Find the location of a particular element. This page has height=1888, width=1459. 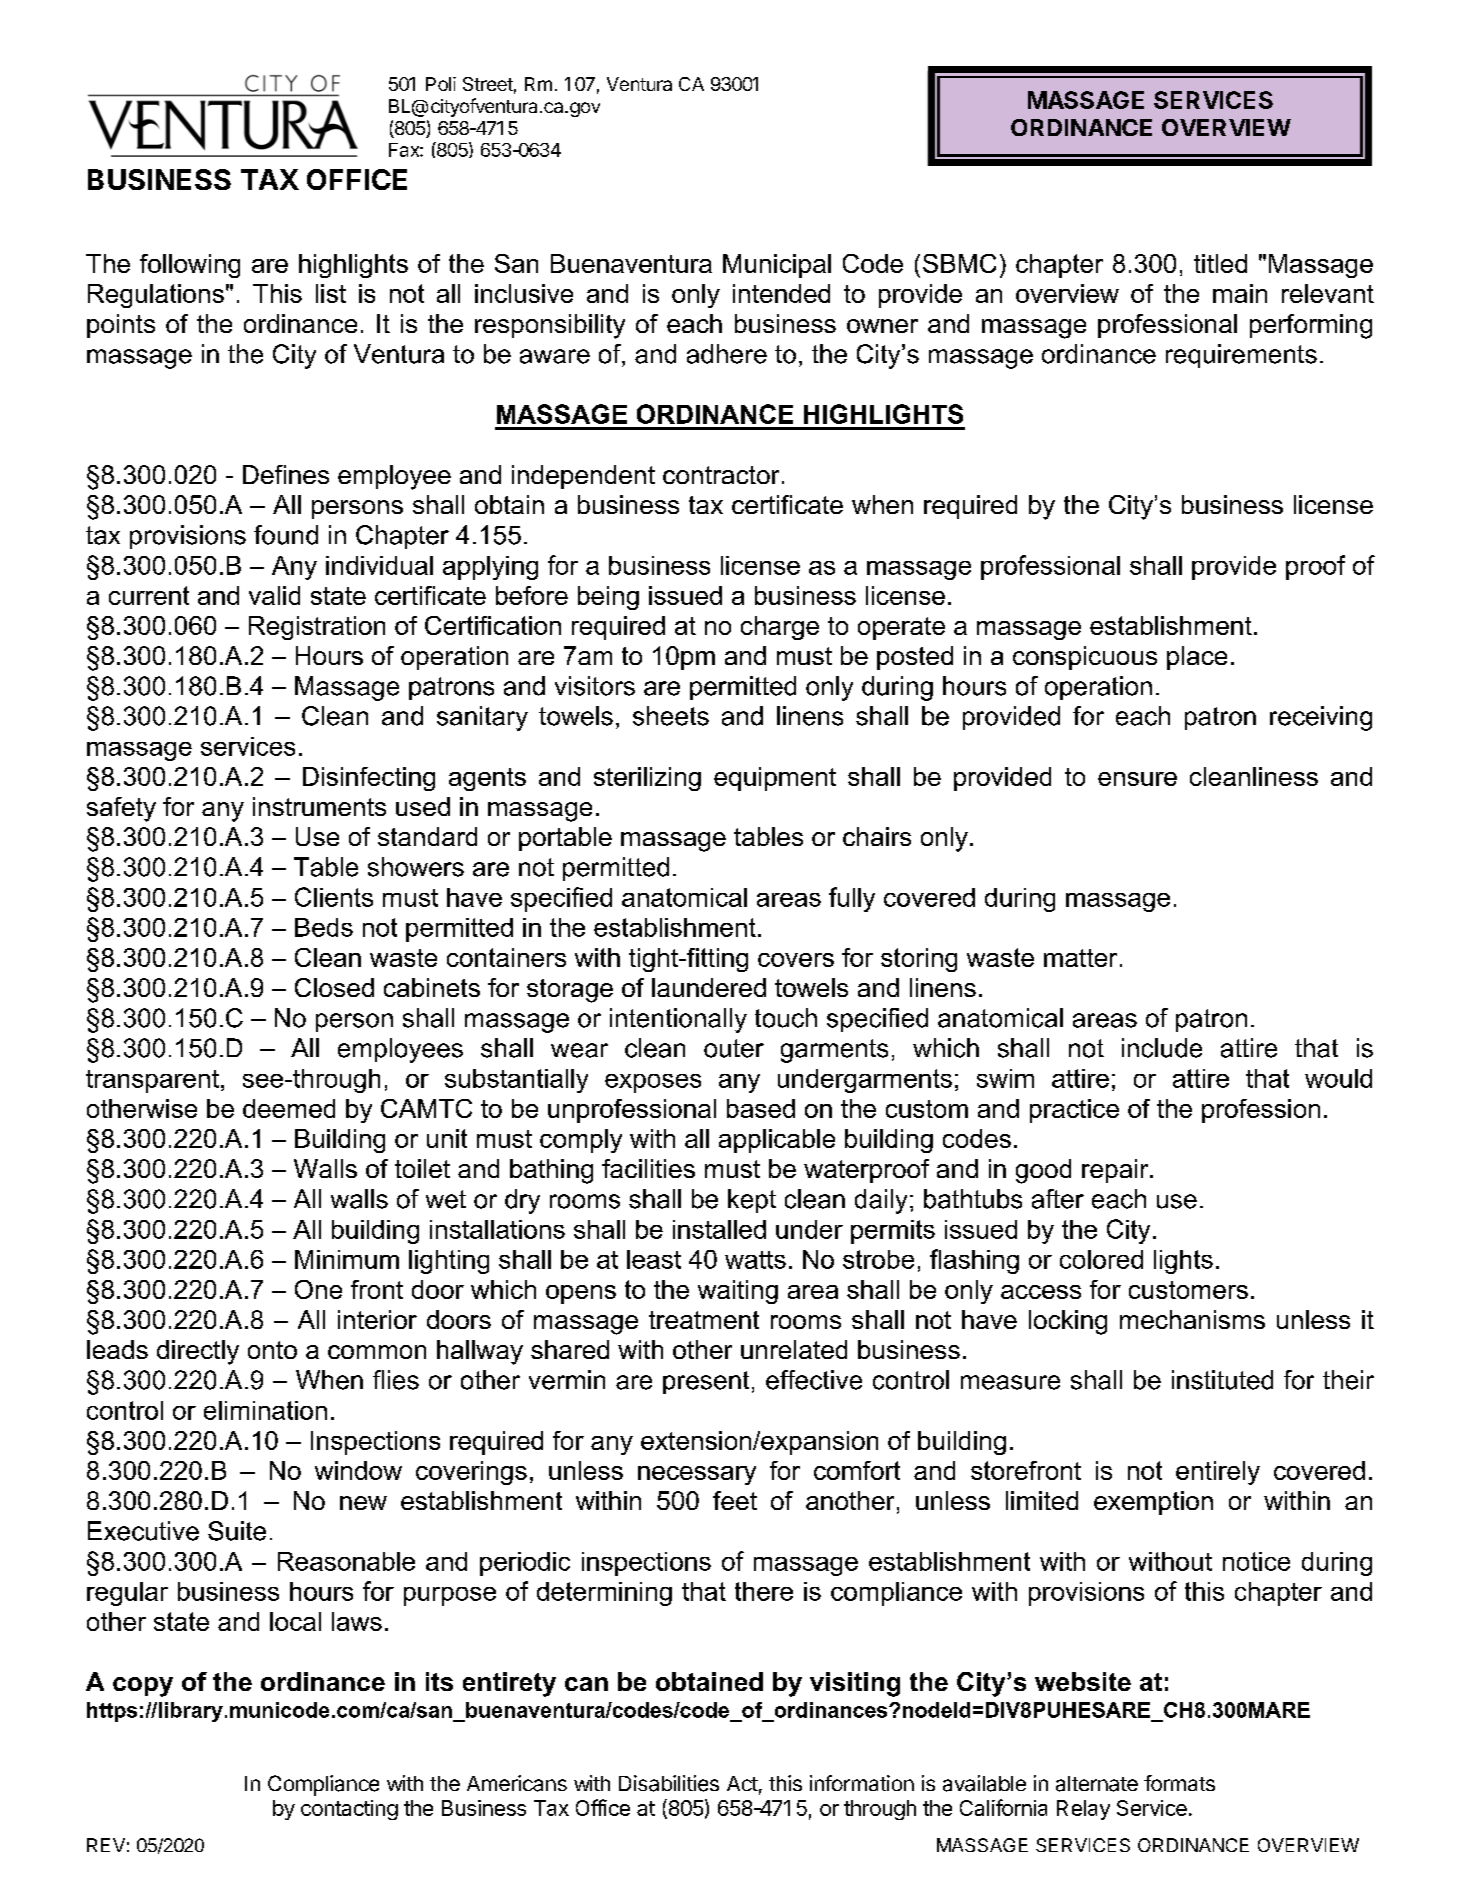

colored is located at coordinates (1101, 1259).
